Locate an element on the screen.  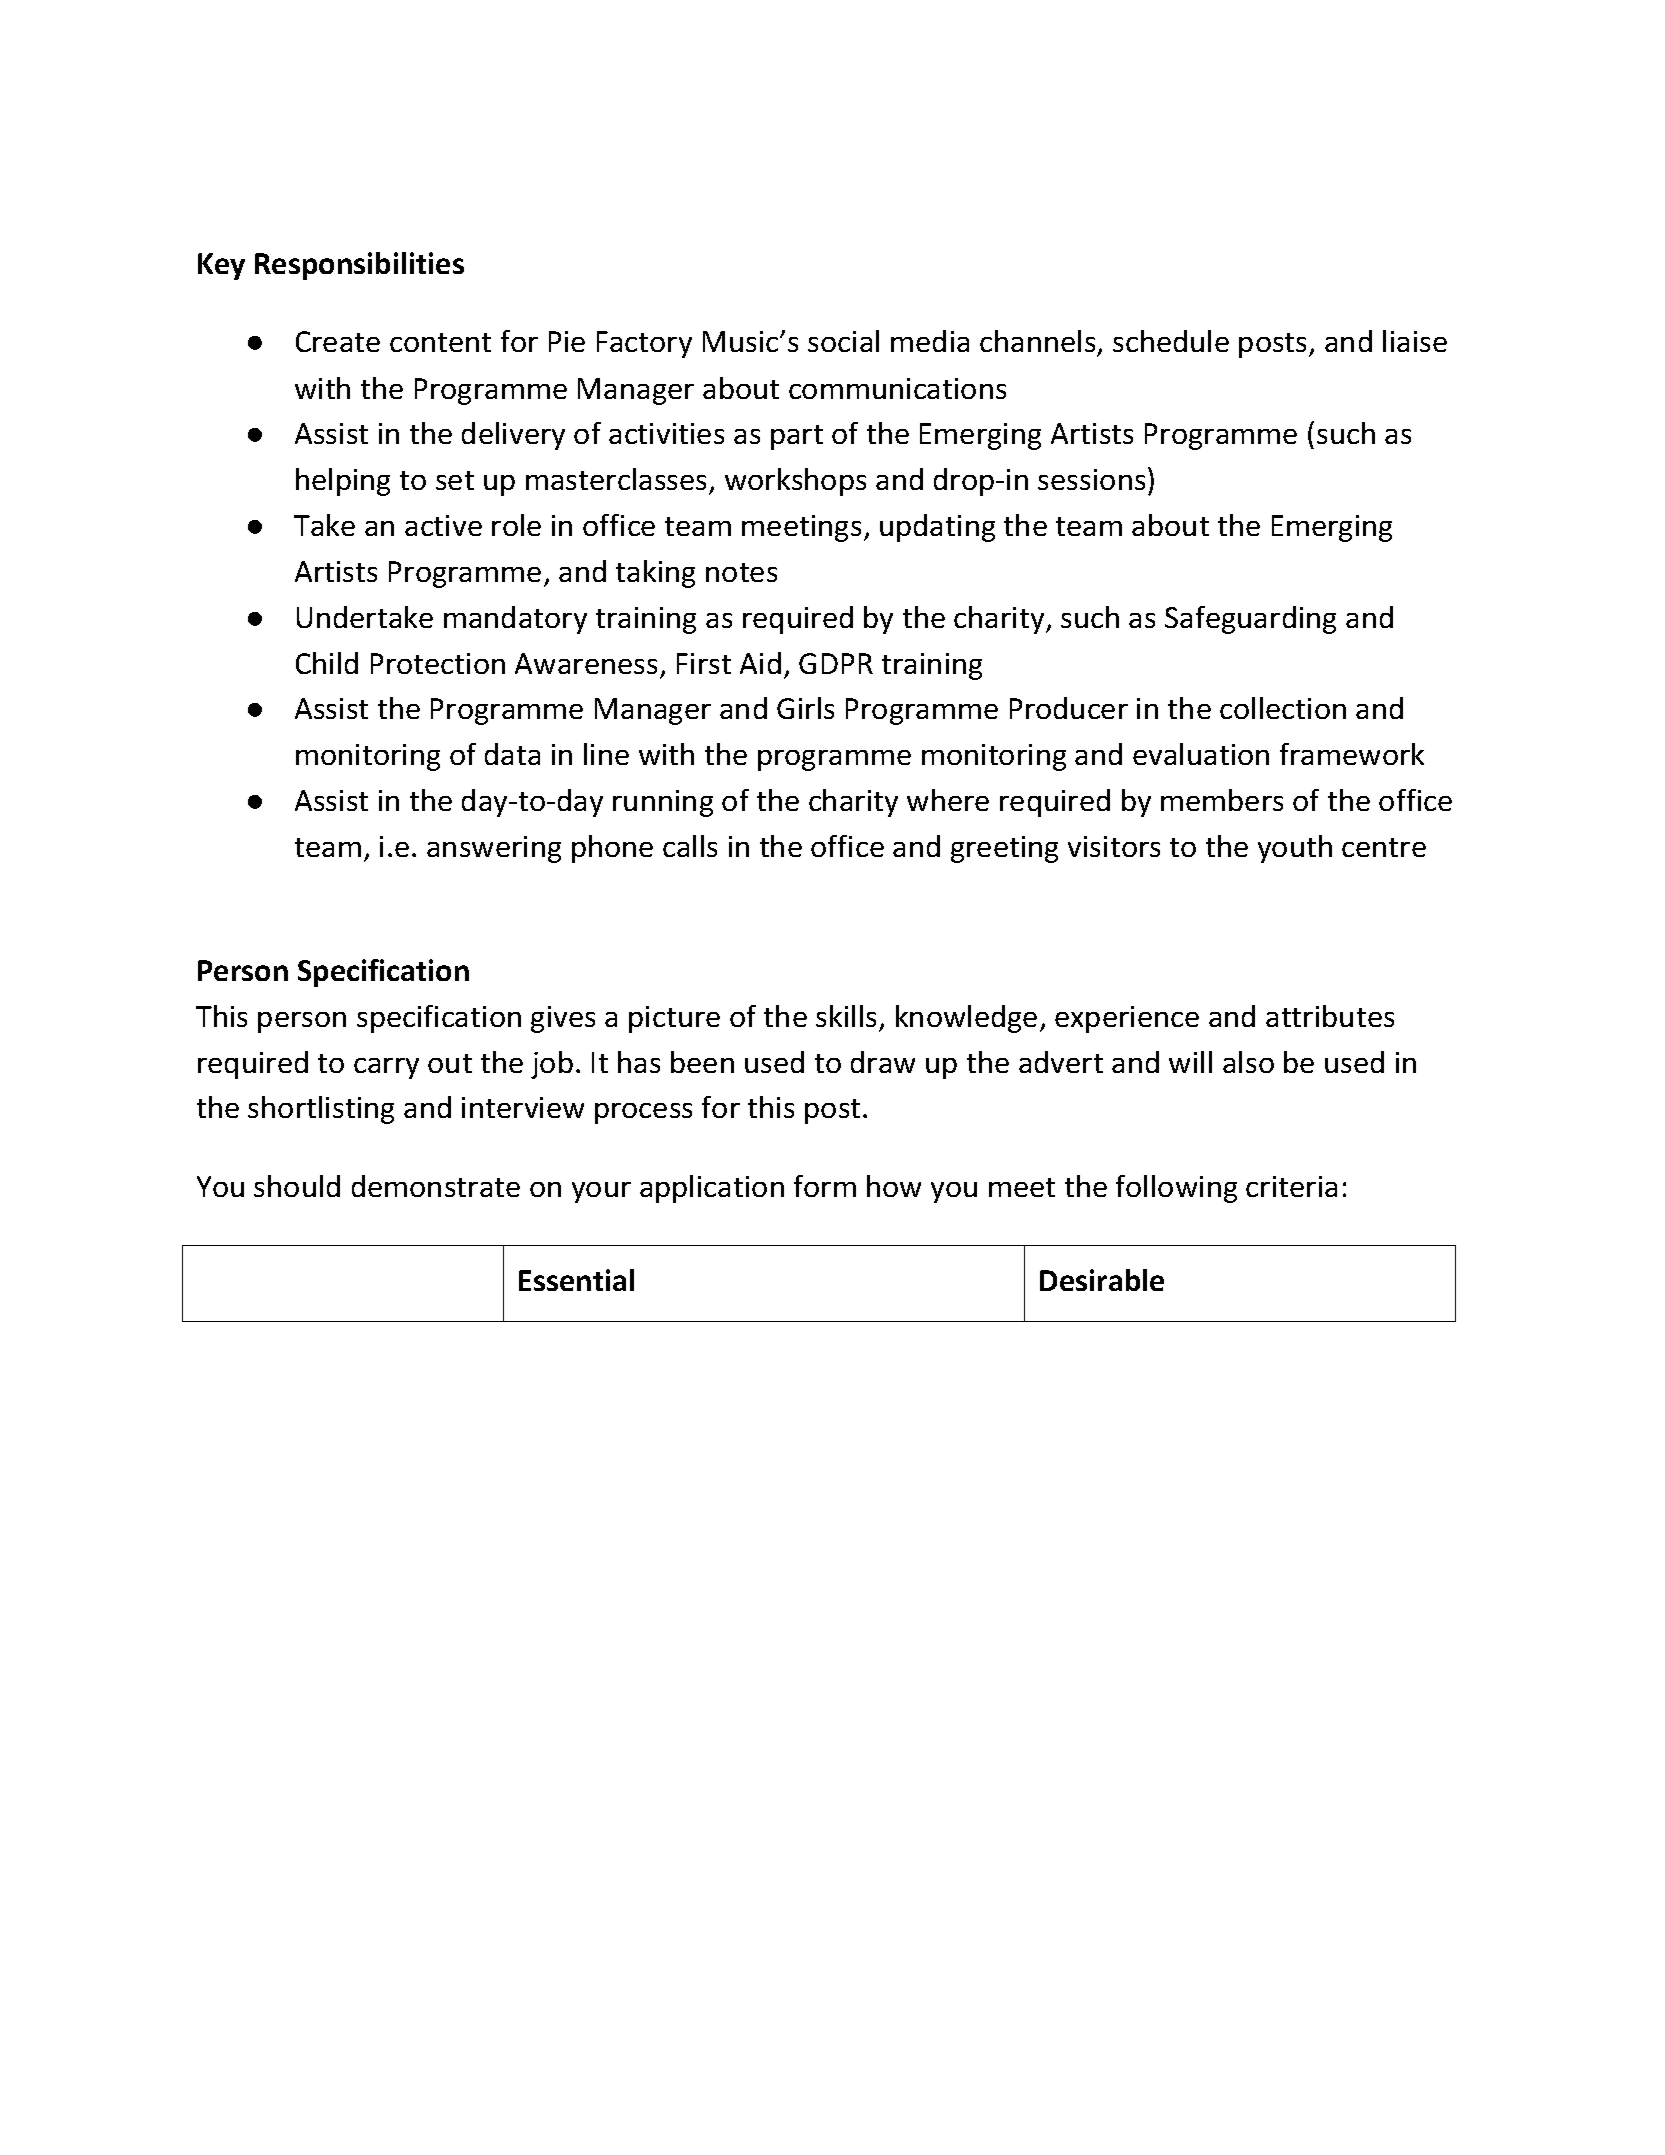
skills is located at coordinates (846, 1016).
